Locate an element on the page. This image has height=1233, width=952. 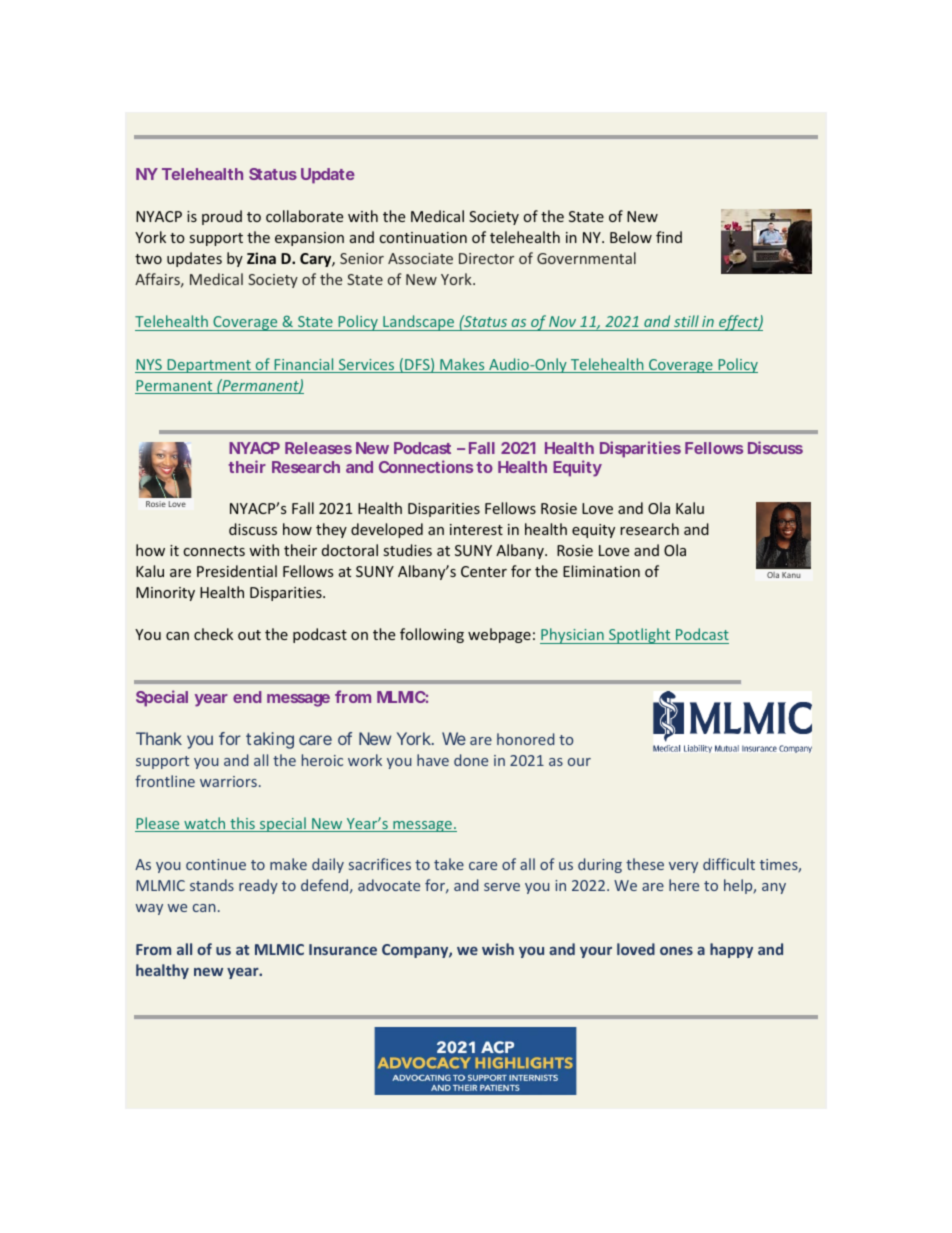
find is located at coordinates (669, 237).
